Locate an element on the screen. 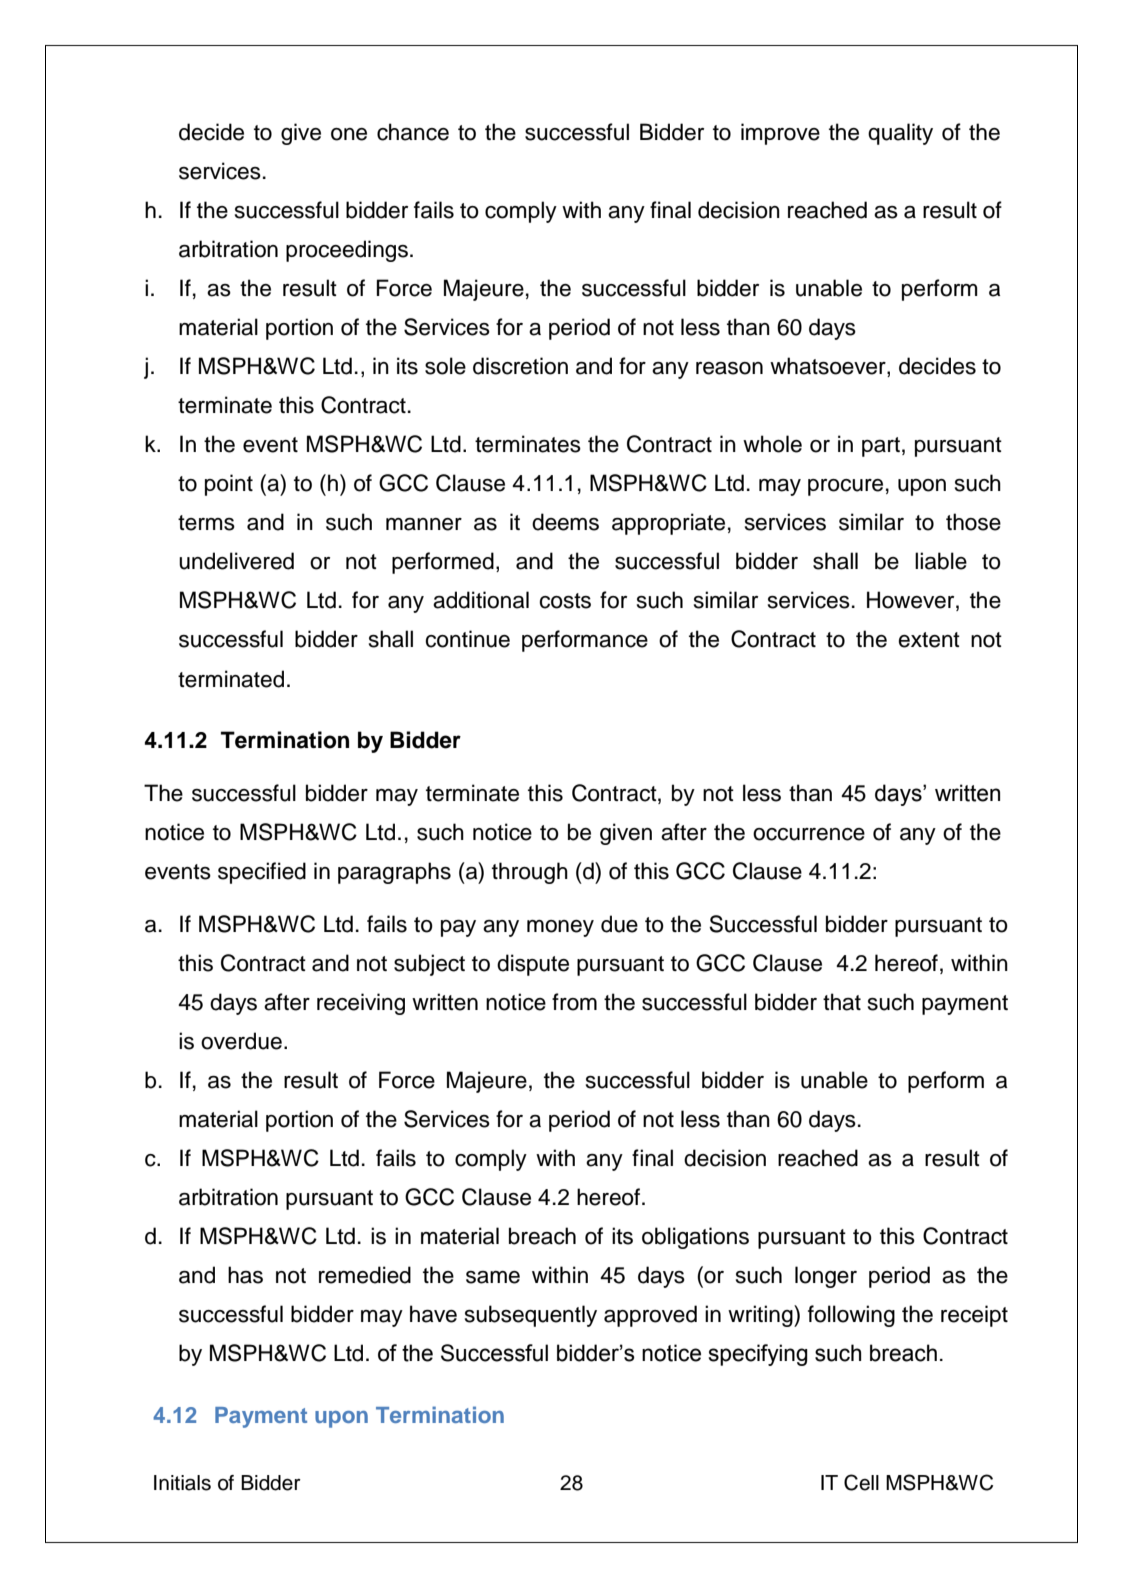  that is located at coordinates (842, 1002).
